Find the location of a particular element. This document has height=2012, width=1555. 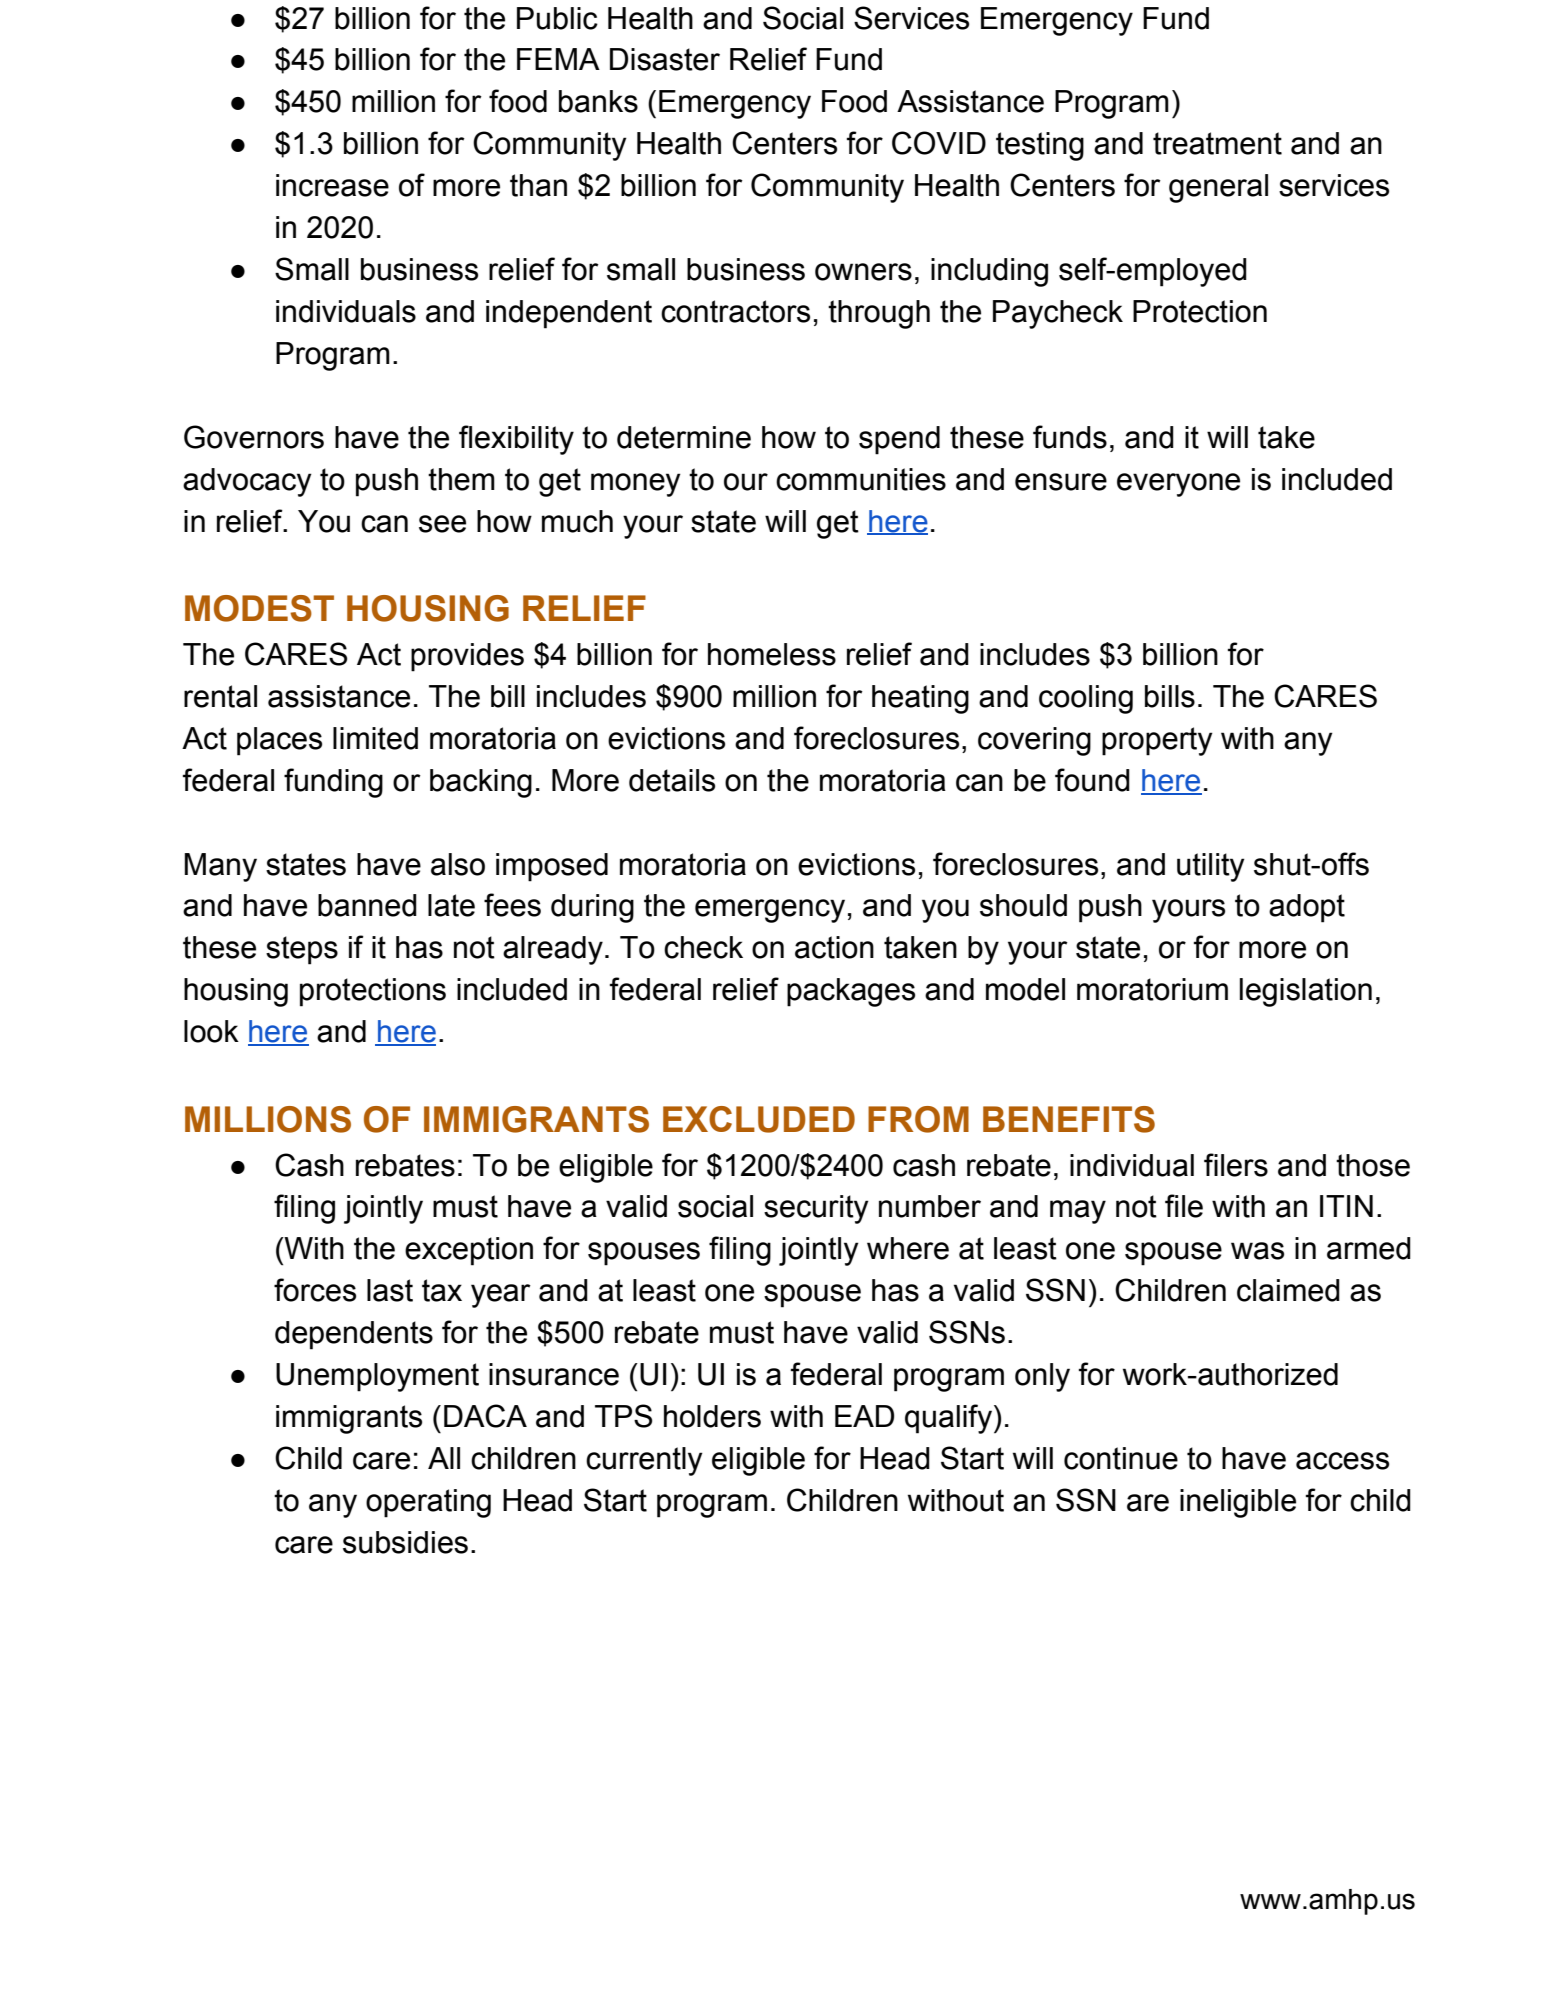

legislation is located at coordinates (1306, 992).
